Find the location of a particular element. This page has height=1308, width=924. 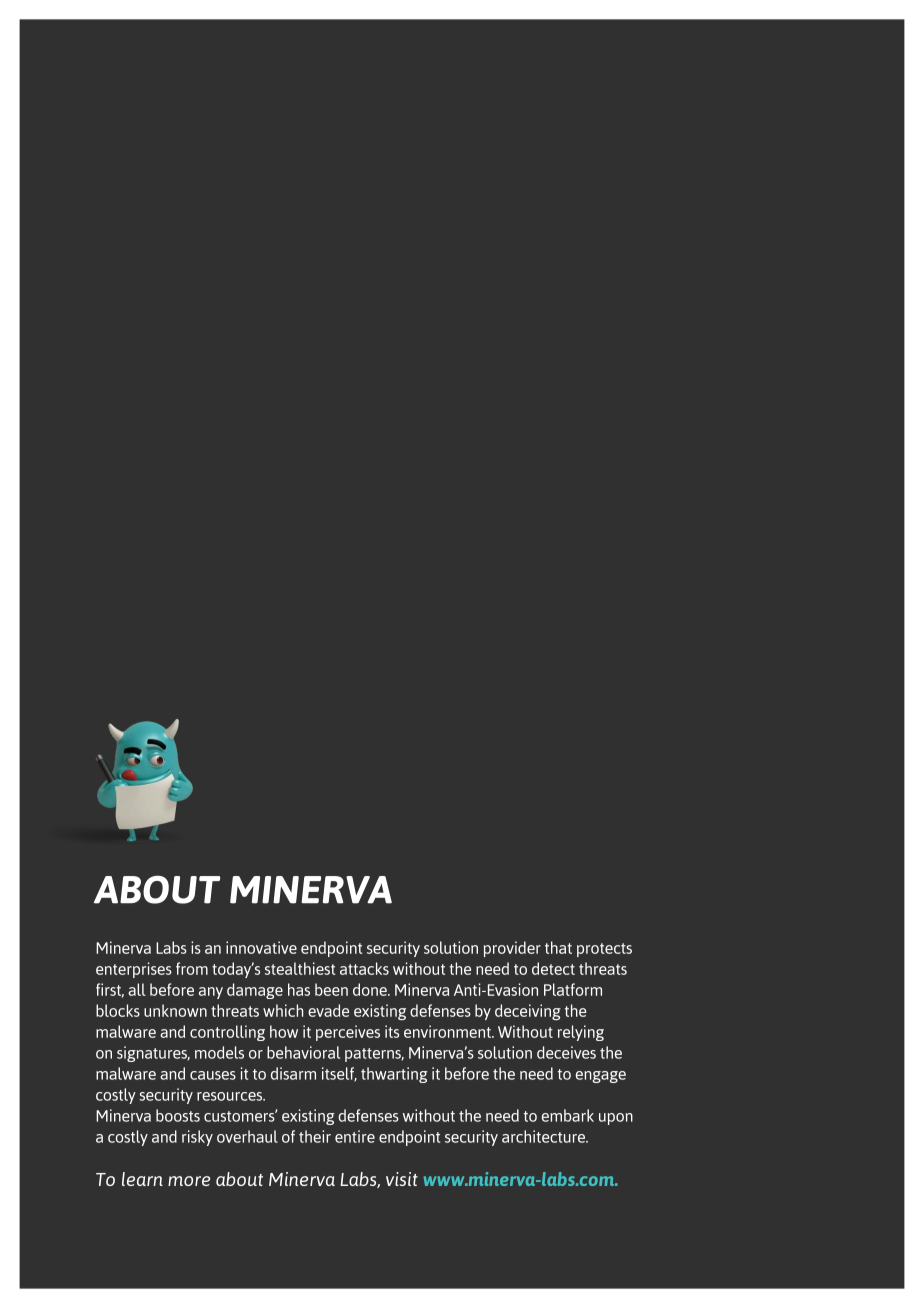

embark is located at coordinates (568, 1115).
